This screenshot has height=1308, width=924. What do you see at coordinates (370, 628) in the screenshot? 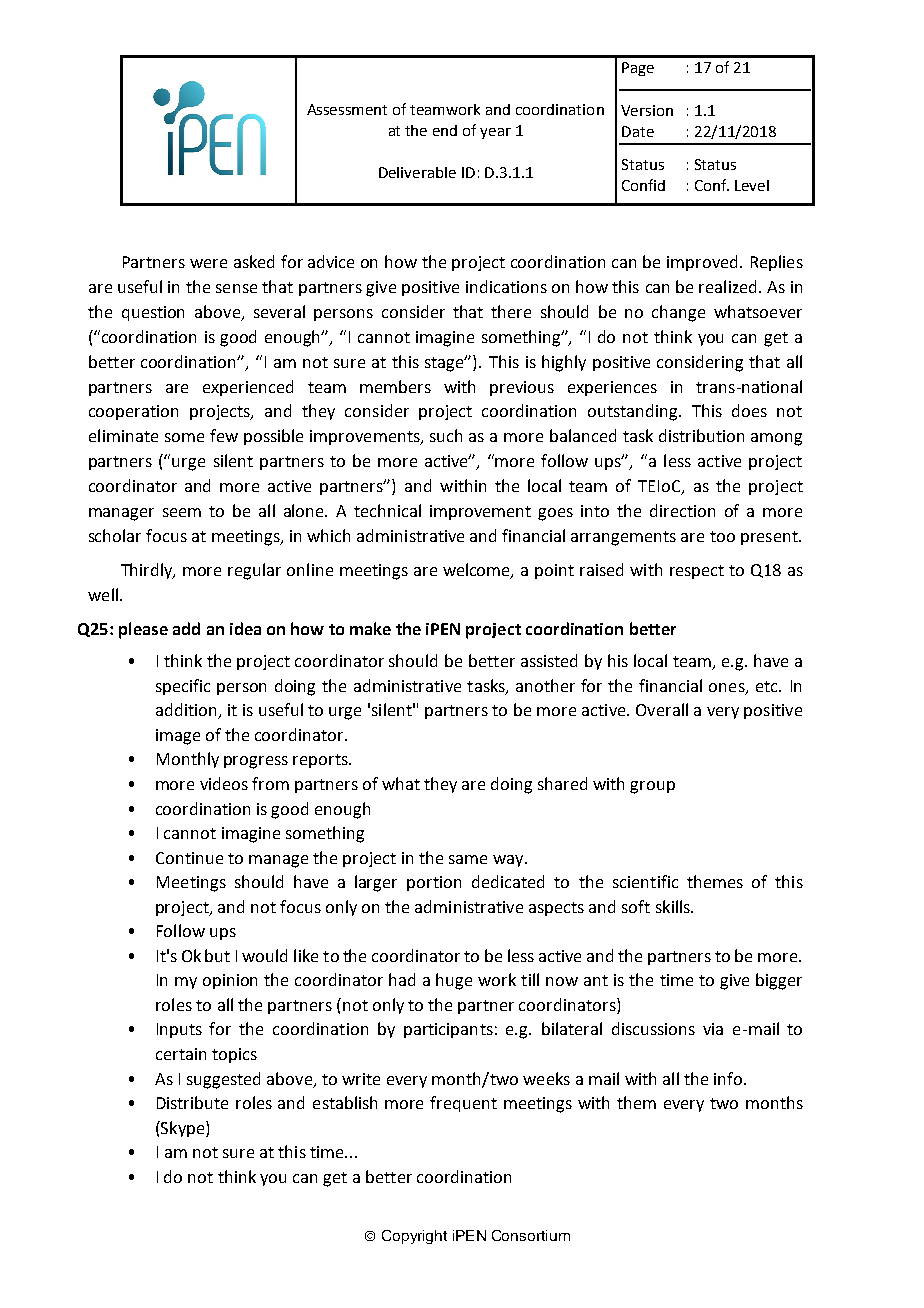
I see `make` at bounding box center [370, 628].
